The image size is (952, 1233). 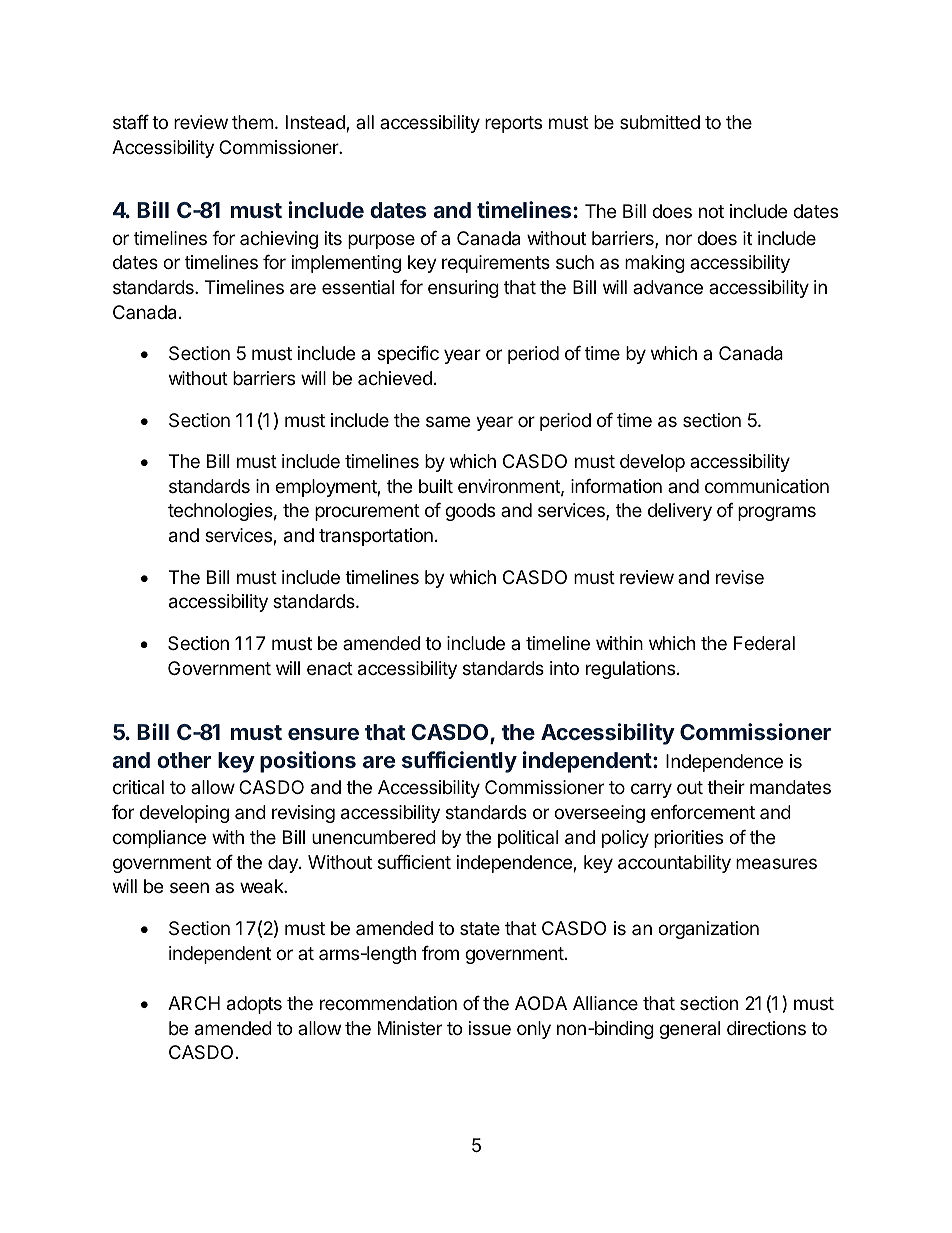 I want to click on same, so click(x=448, y=421).
